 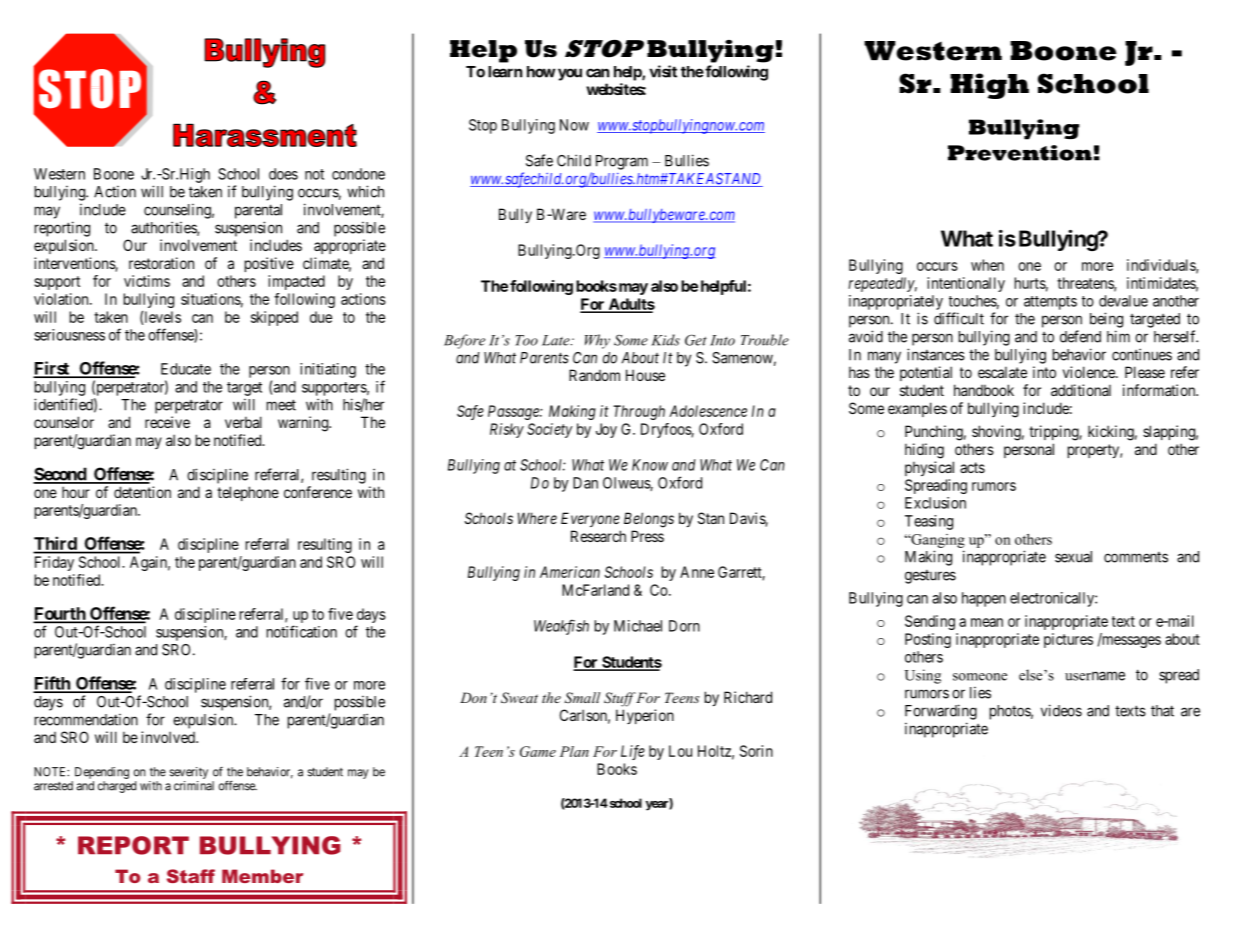 I want to click on Staff, so click(x=191, y=876).
